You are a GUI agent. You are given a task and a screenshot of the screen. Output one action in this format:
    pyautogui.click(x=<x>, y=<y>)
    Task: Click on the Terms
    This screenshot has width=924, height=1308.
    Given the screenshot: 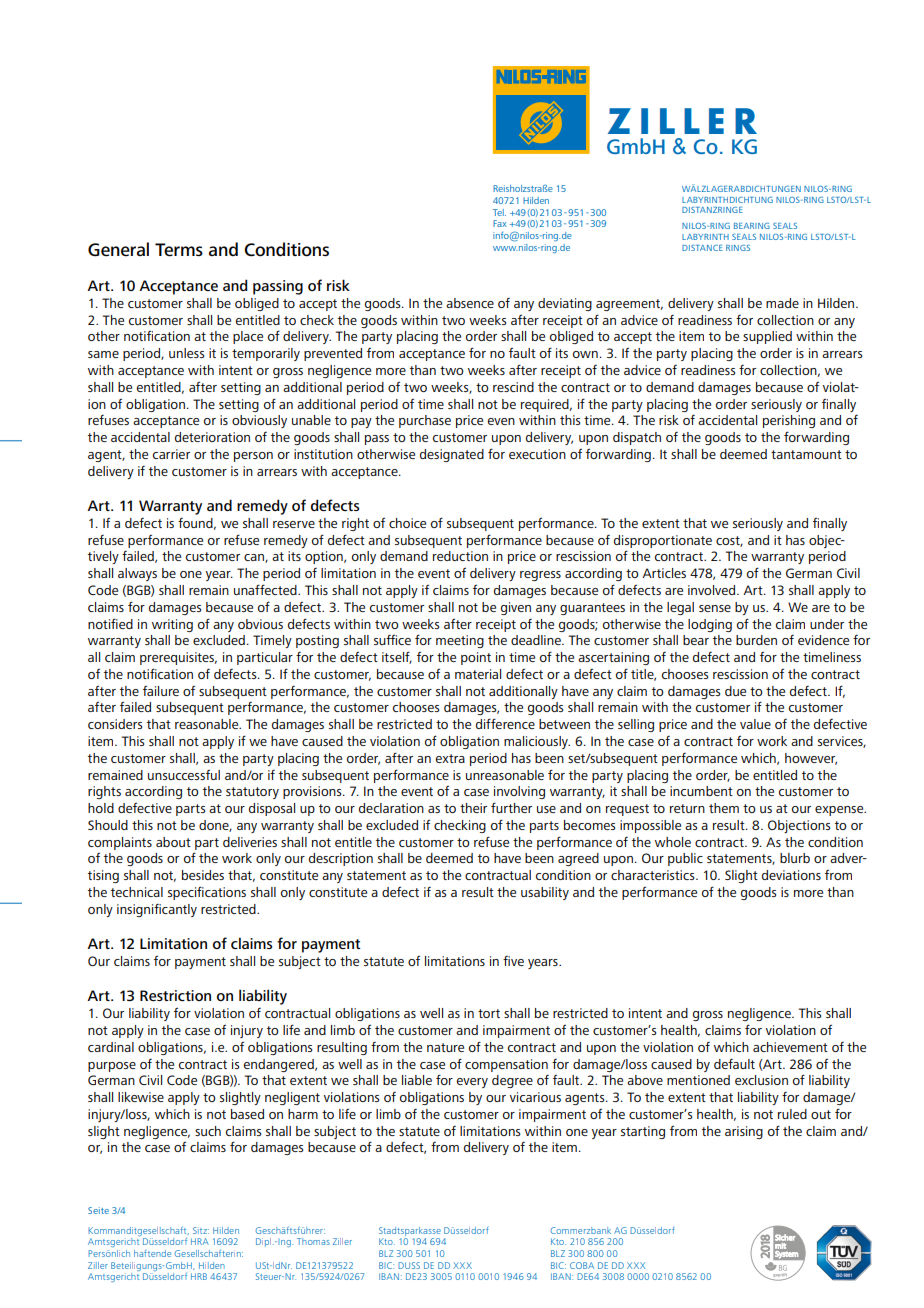 What is the action you would take?
    pyautogui.click(x=179, y=250)
